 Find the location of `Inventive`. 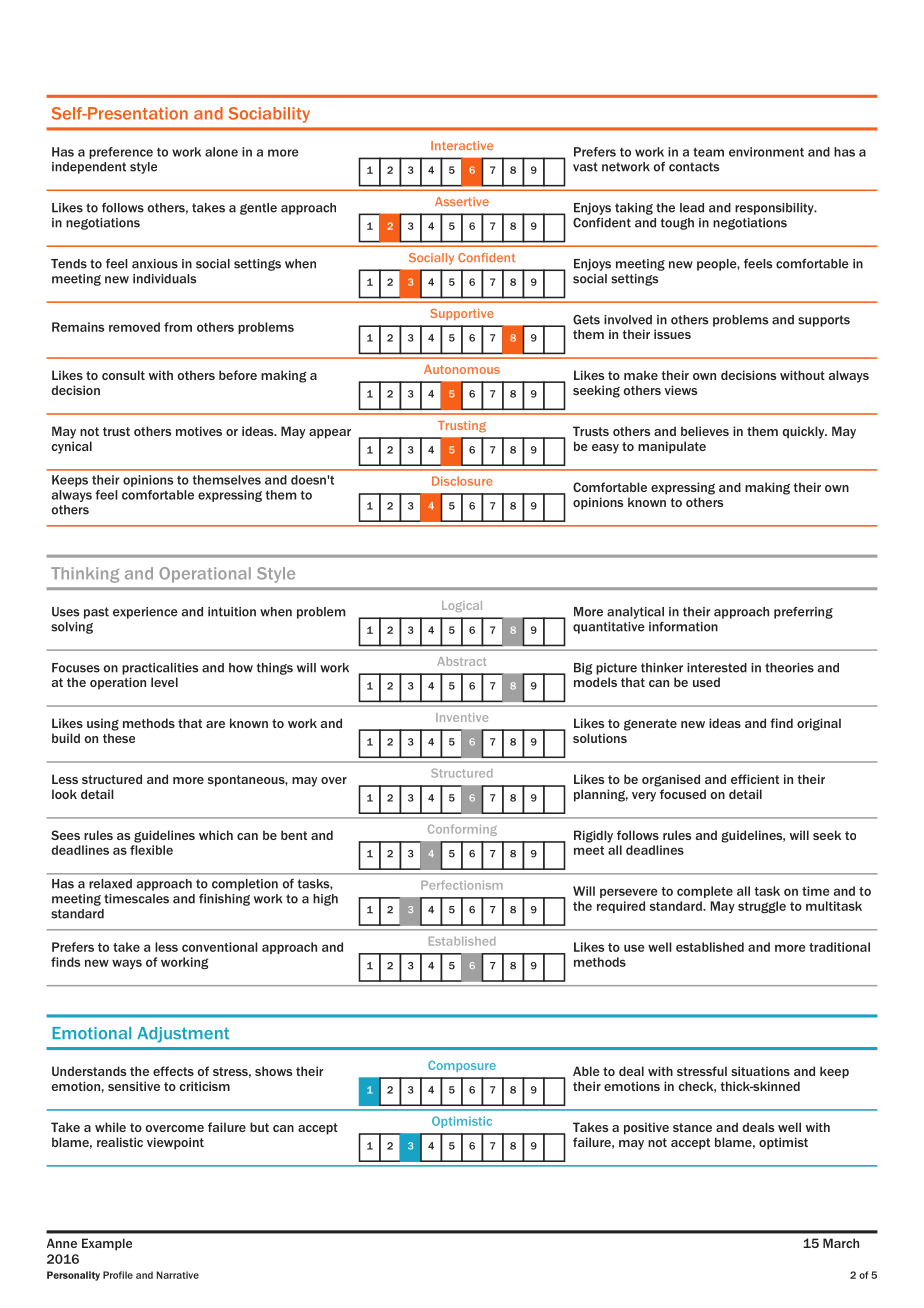

Inventive is located at coordinates (462, 717).
